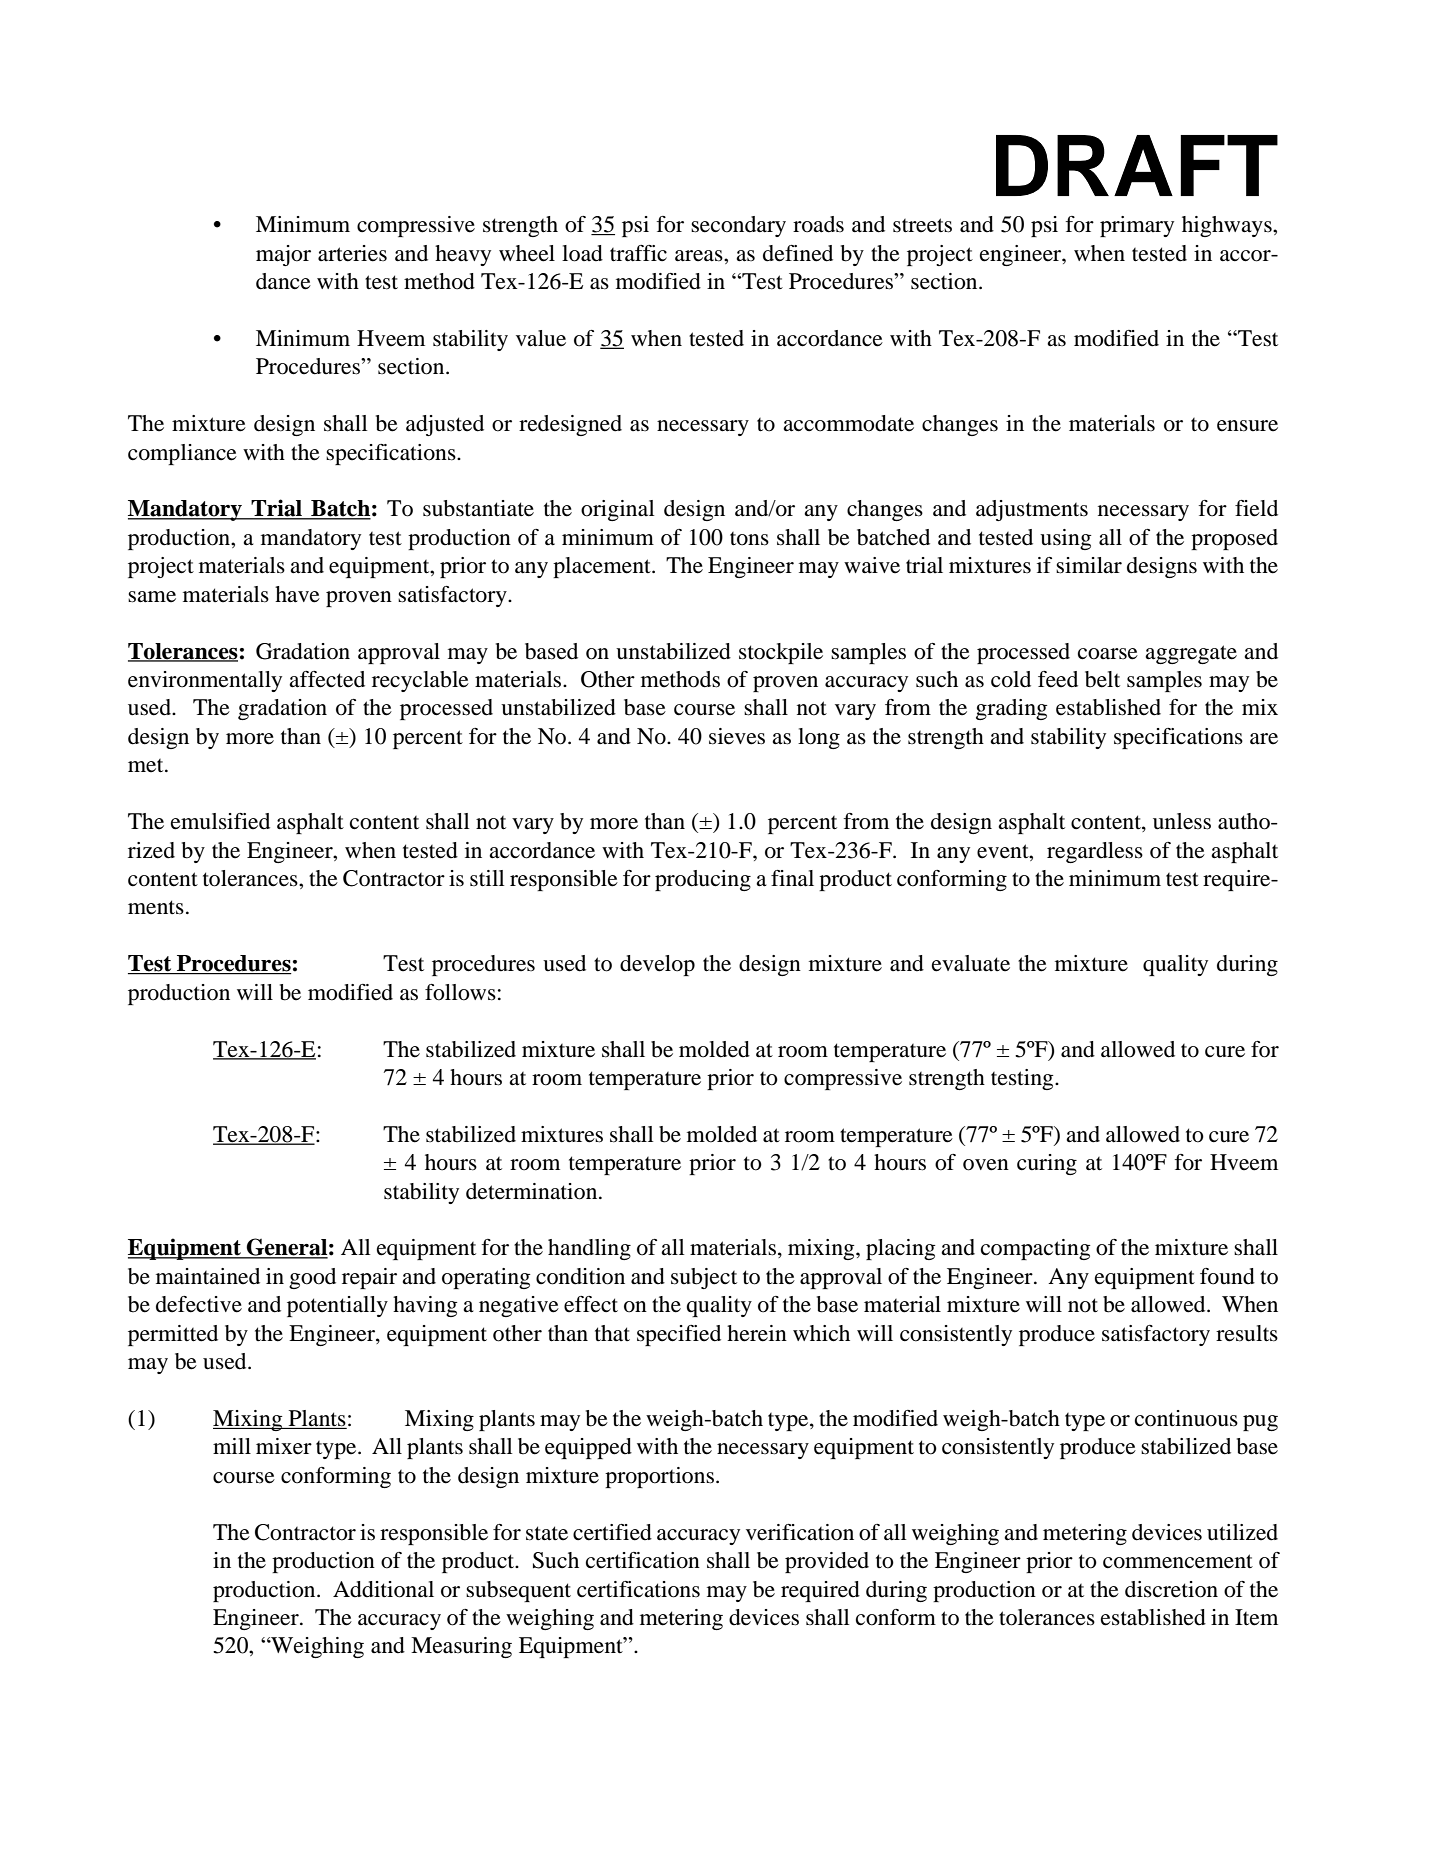 The height and width of the document is (1876, 1449). I want to click on producing, so click(703, 880).
